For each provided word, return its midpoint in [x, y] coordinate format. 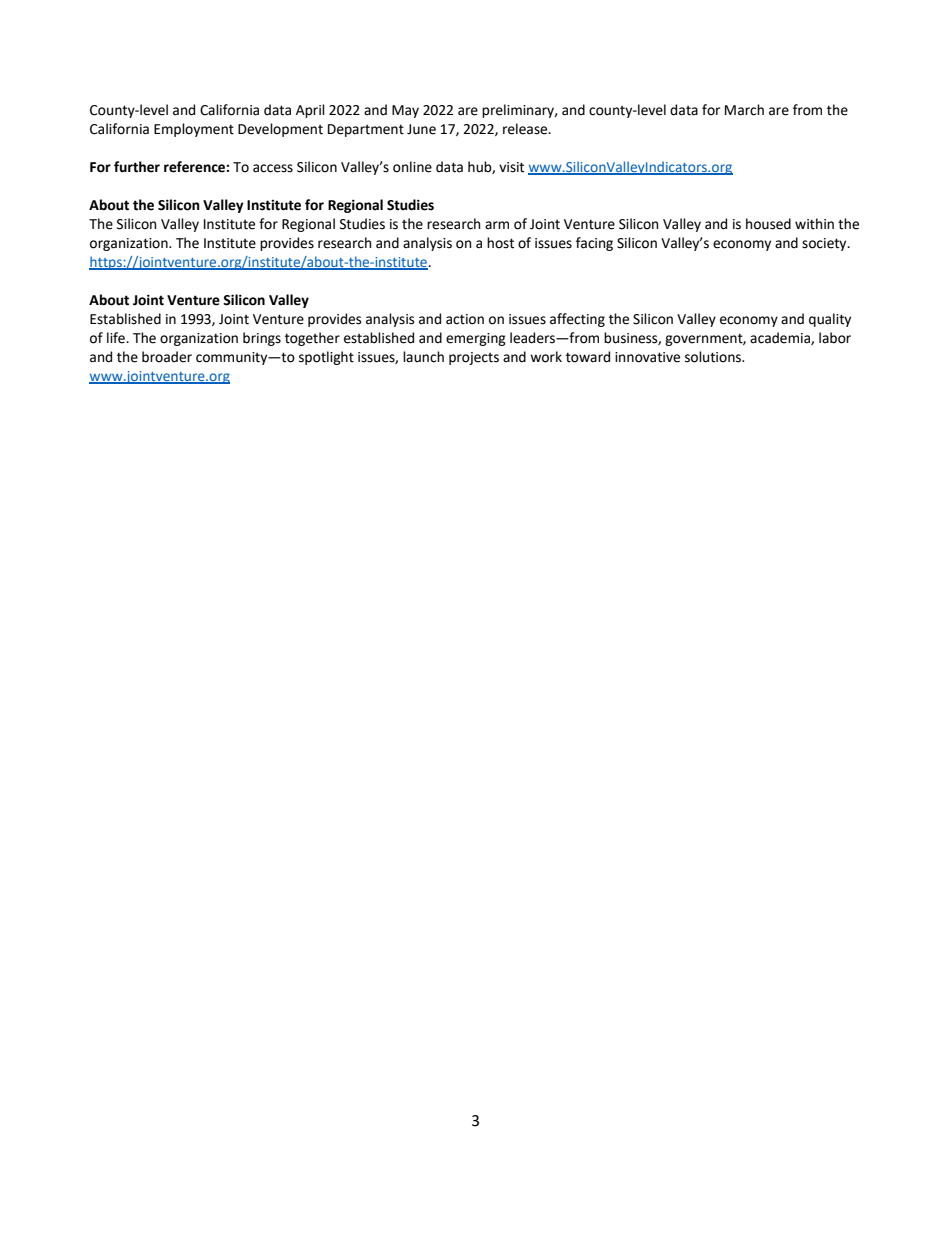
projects [474, 358]
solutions [714, 357]
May [405, 111]
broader [167, 357]
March [744, 110]
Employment [194, 130]
